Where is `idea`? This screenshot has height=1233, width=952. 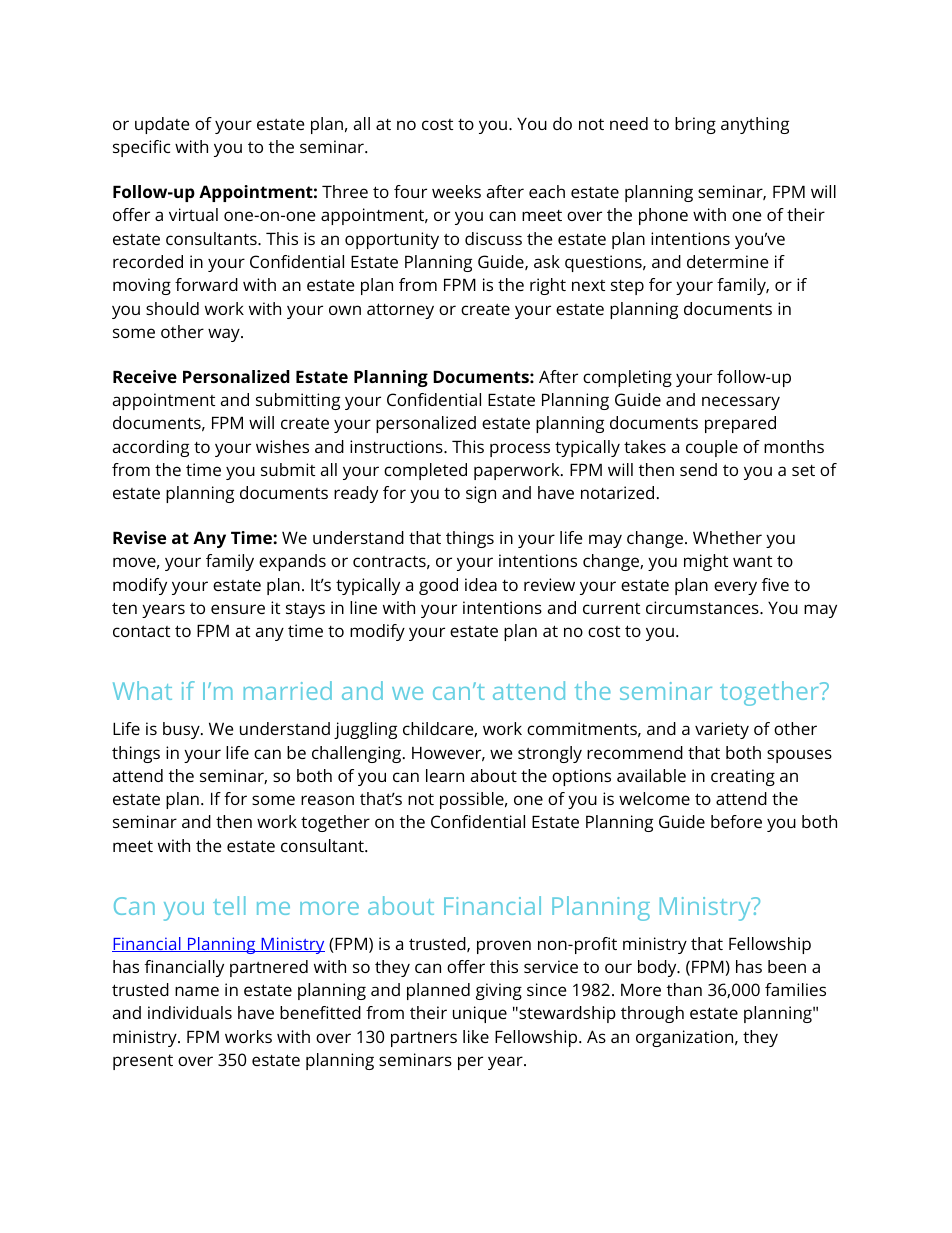
idea is located at coordinates (481, 584).
